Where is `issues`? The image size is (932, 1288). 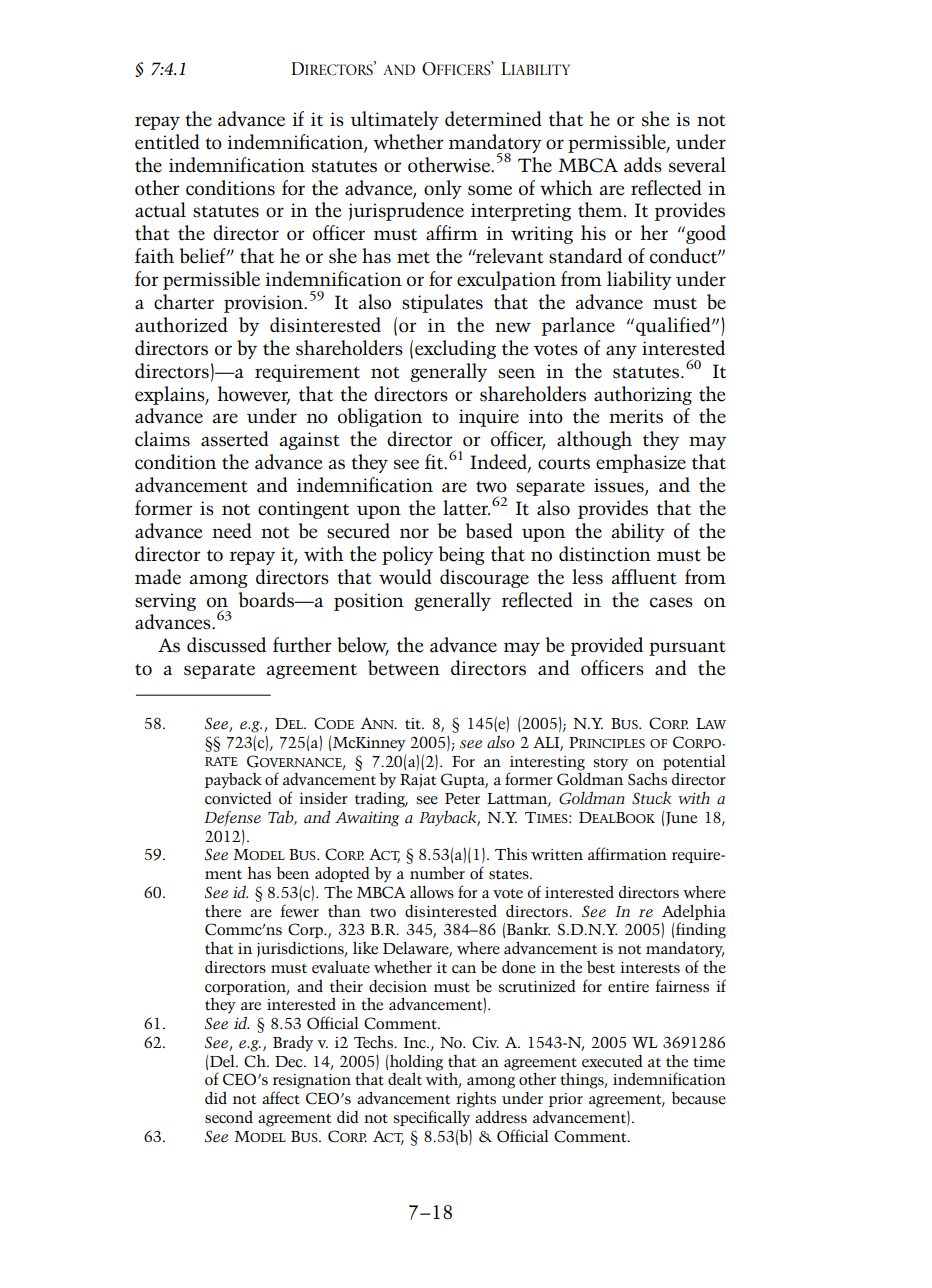
issues is located at coordinates (620, 486).
